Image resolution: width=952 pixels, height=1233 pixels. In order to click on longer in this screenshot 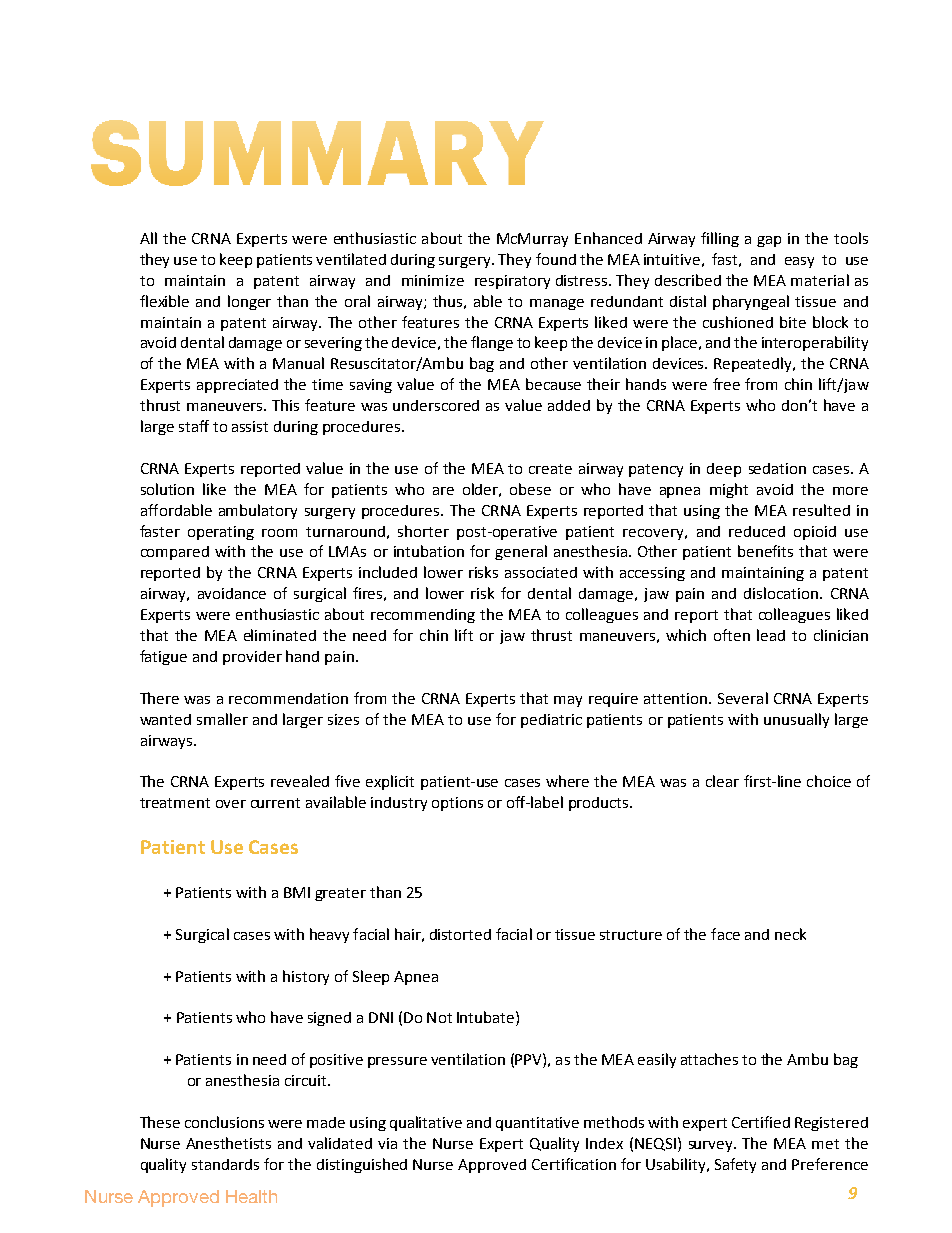, I will do `click(249, 302)`.
